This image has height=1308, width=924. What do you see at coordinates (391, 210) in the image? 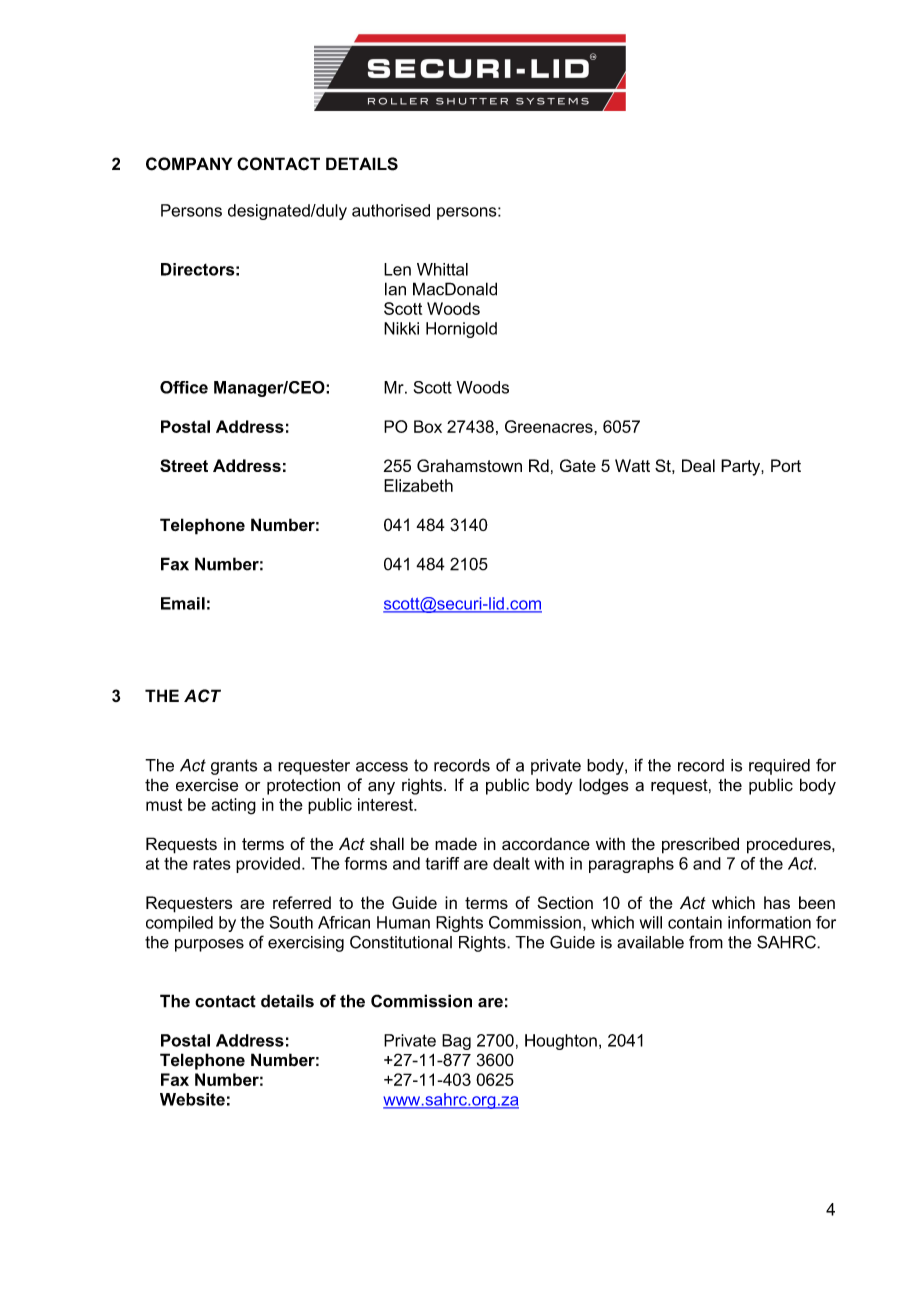
I see `authorised` at bounding box center [391, 210].
